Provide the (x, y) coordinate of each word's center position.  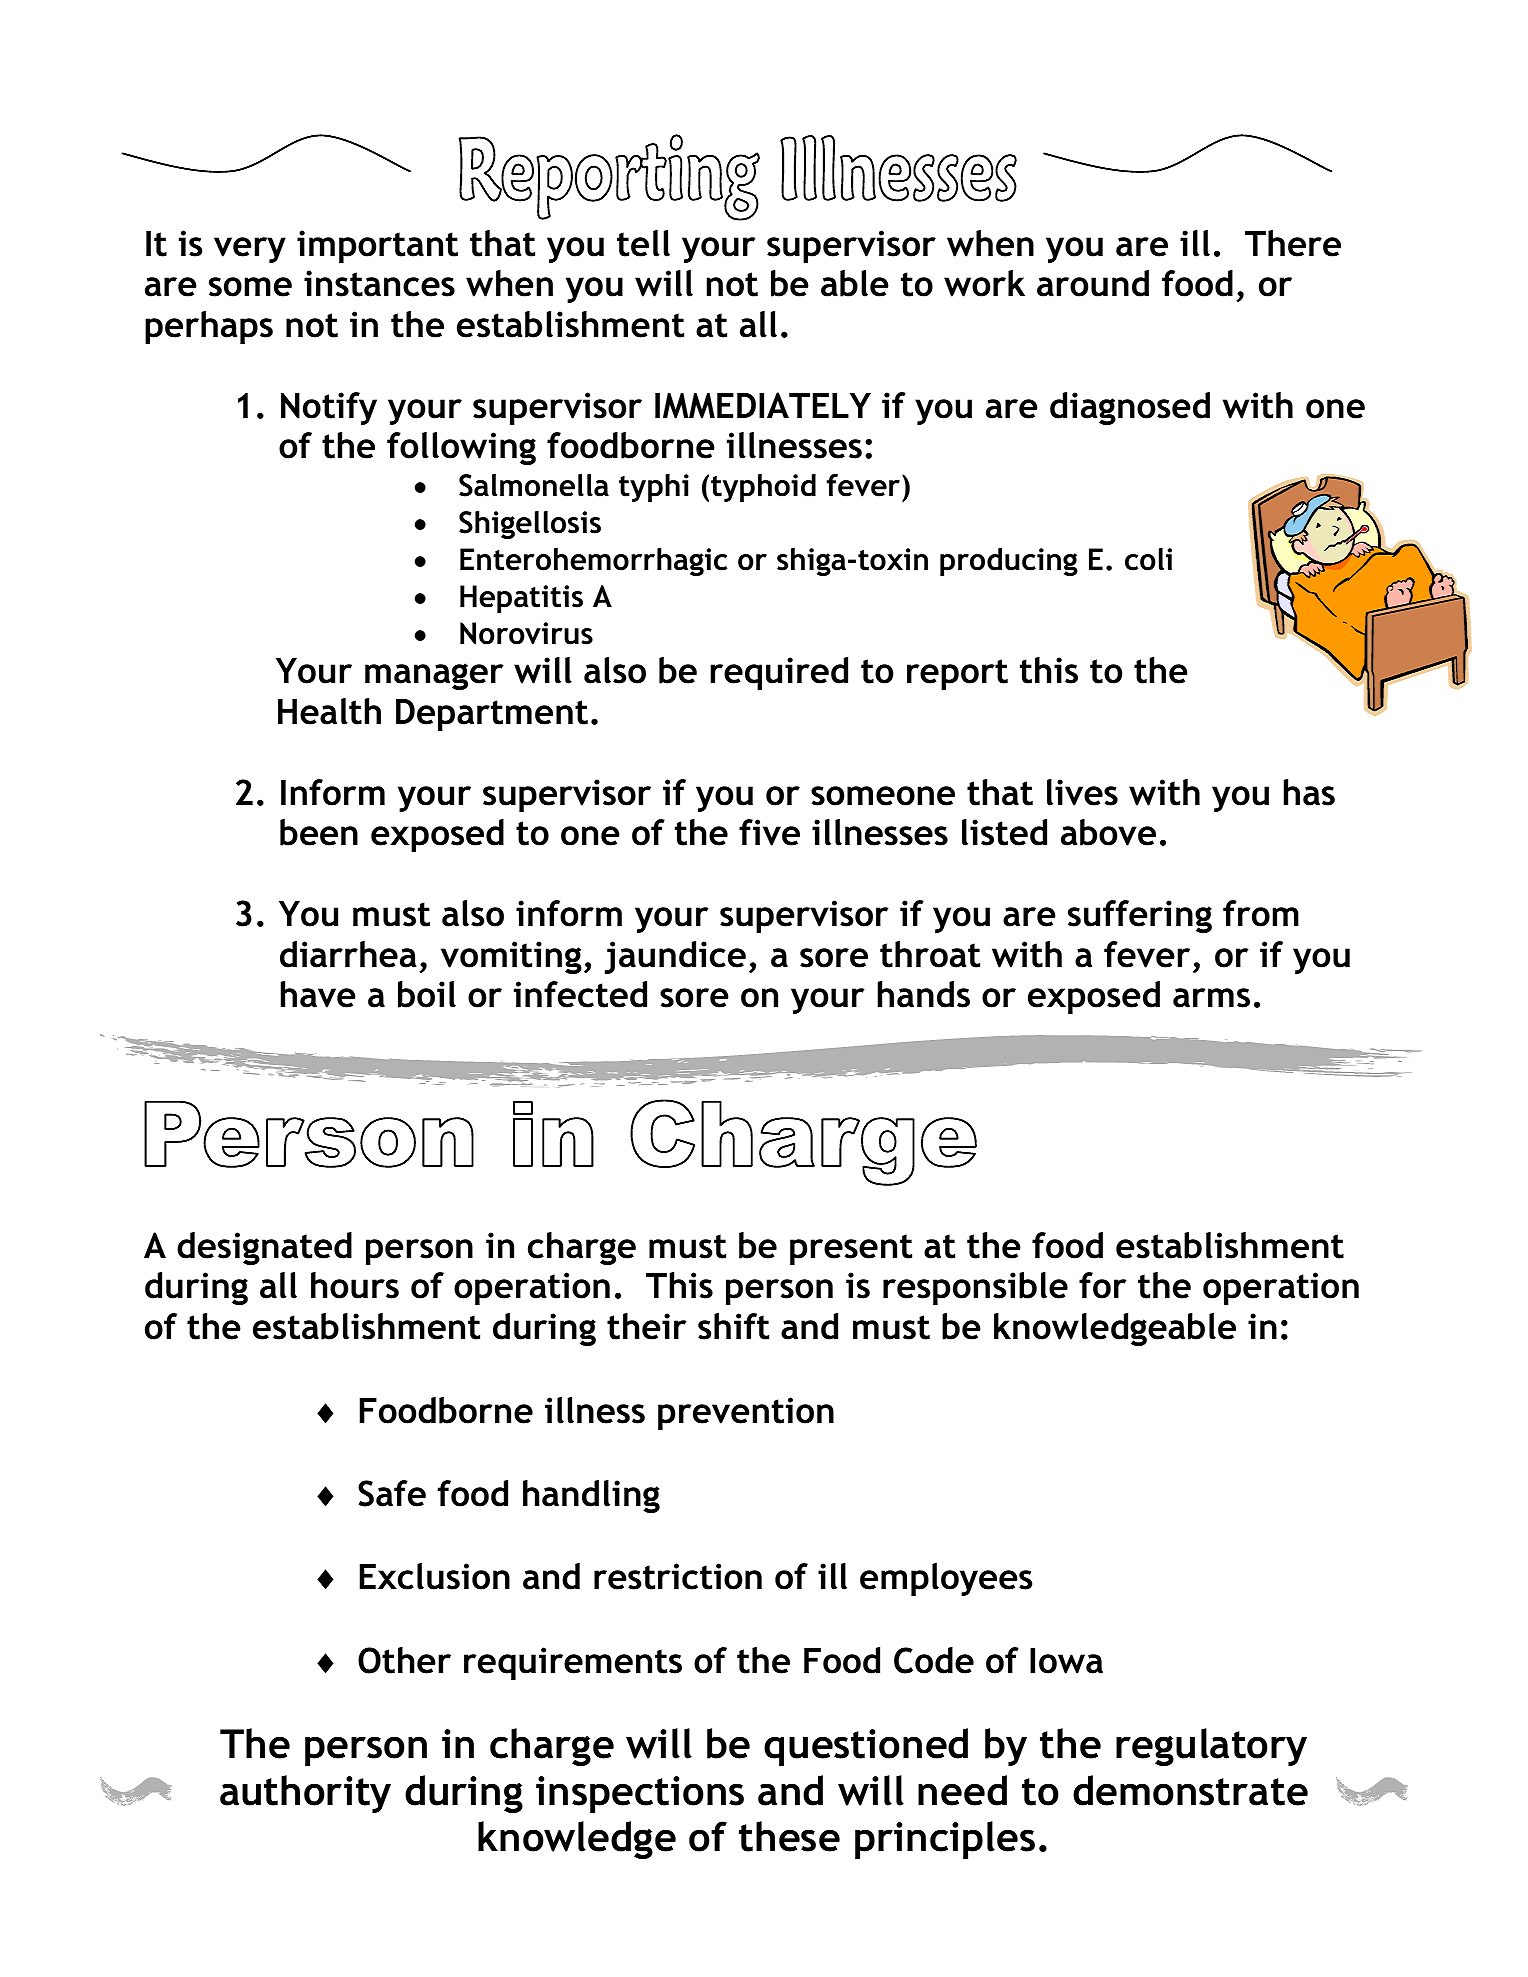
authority (305, 1794)
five (769, 832)
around (1093, 283)
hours (355, 1285)
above (1108, 832)
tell (643, 243)
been (319, 832)
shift (733, 1326)
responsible (975, 1288)
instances (379, 283)
